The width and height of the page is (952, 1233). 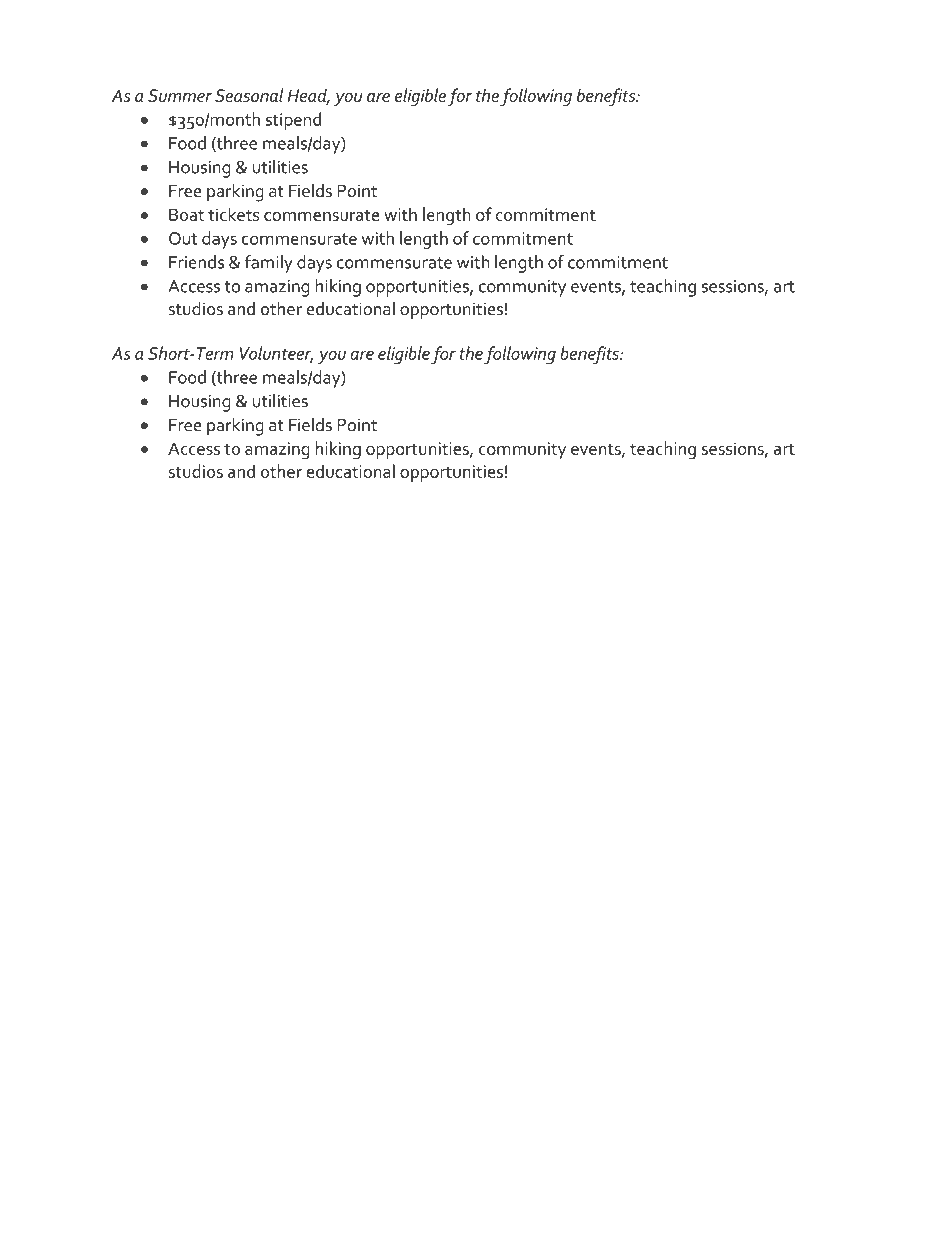 What do you see at coordinates (233, 214) in the page?
I see `tickets` at bounding box center [233, 214].
